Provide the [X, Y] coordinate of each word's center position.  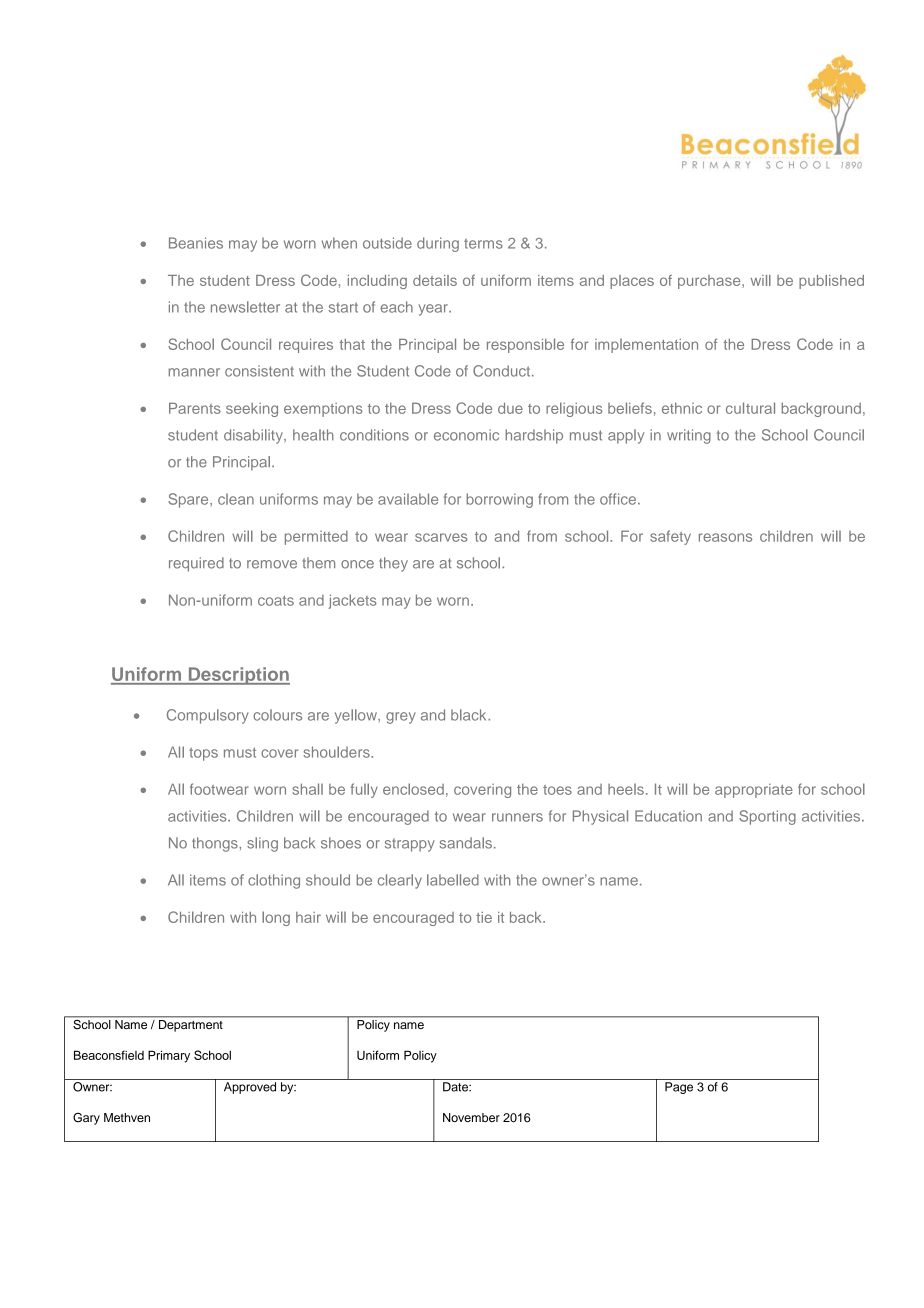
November [471, 1117]
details [435, 280]
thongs [216, 844]
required [196, 564]
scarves [441, 537]
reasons [725, 537]
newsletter [245, 307]
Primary [169, 1056]
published [831, 282]
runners [517, 817]
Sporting [767, 817]
